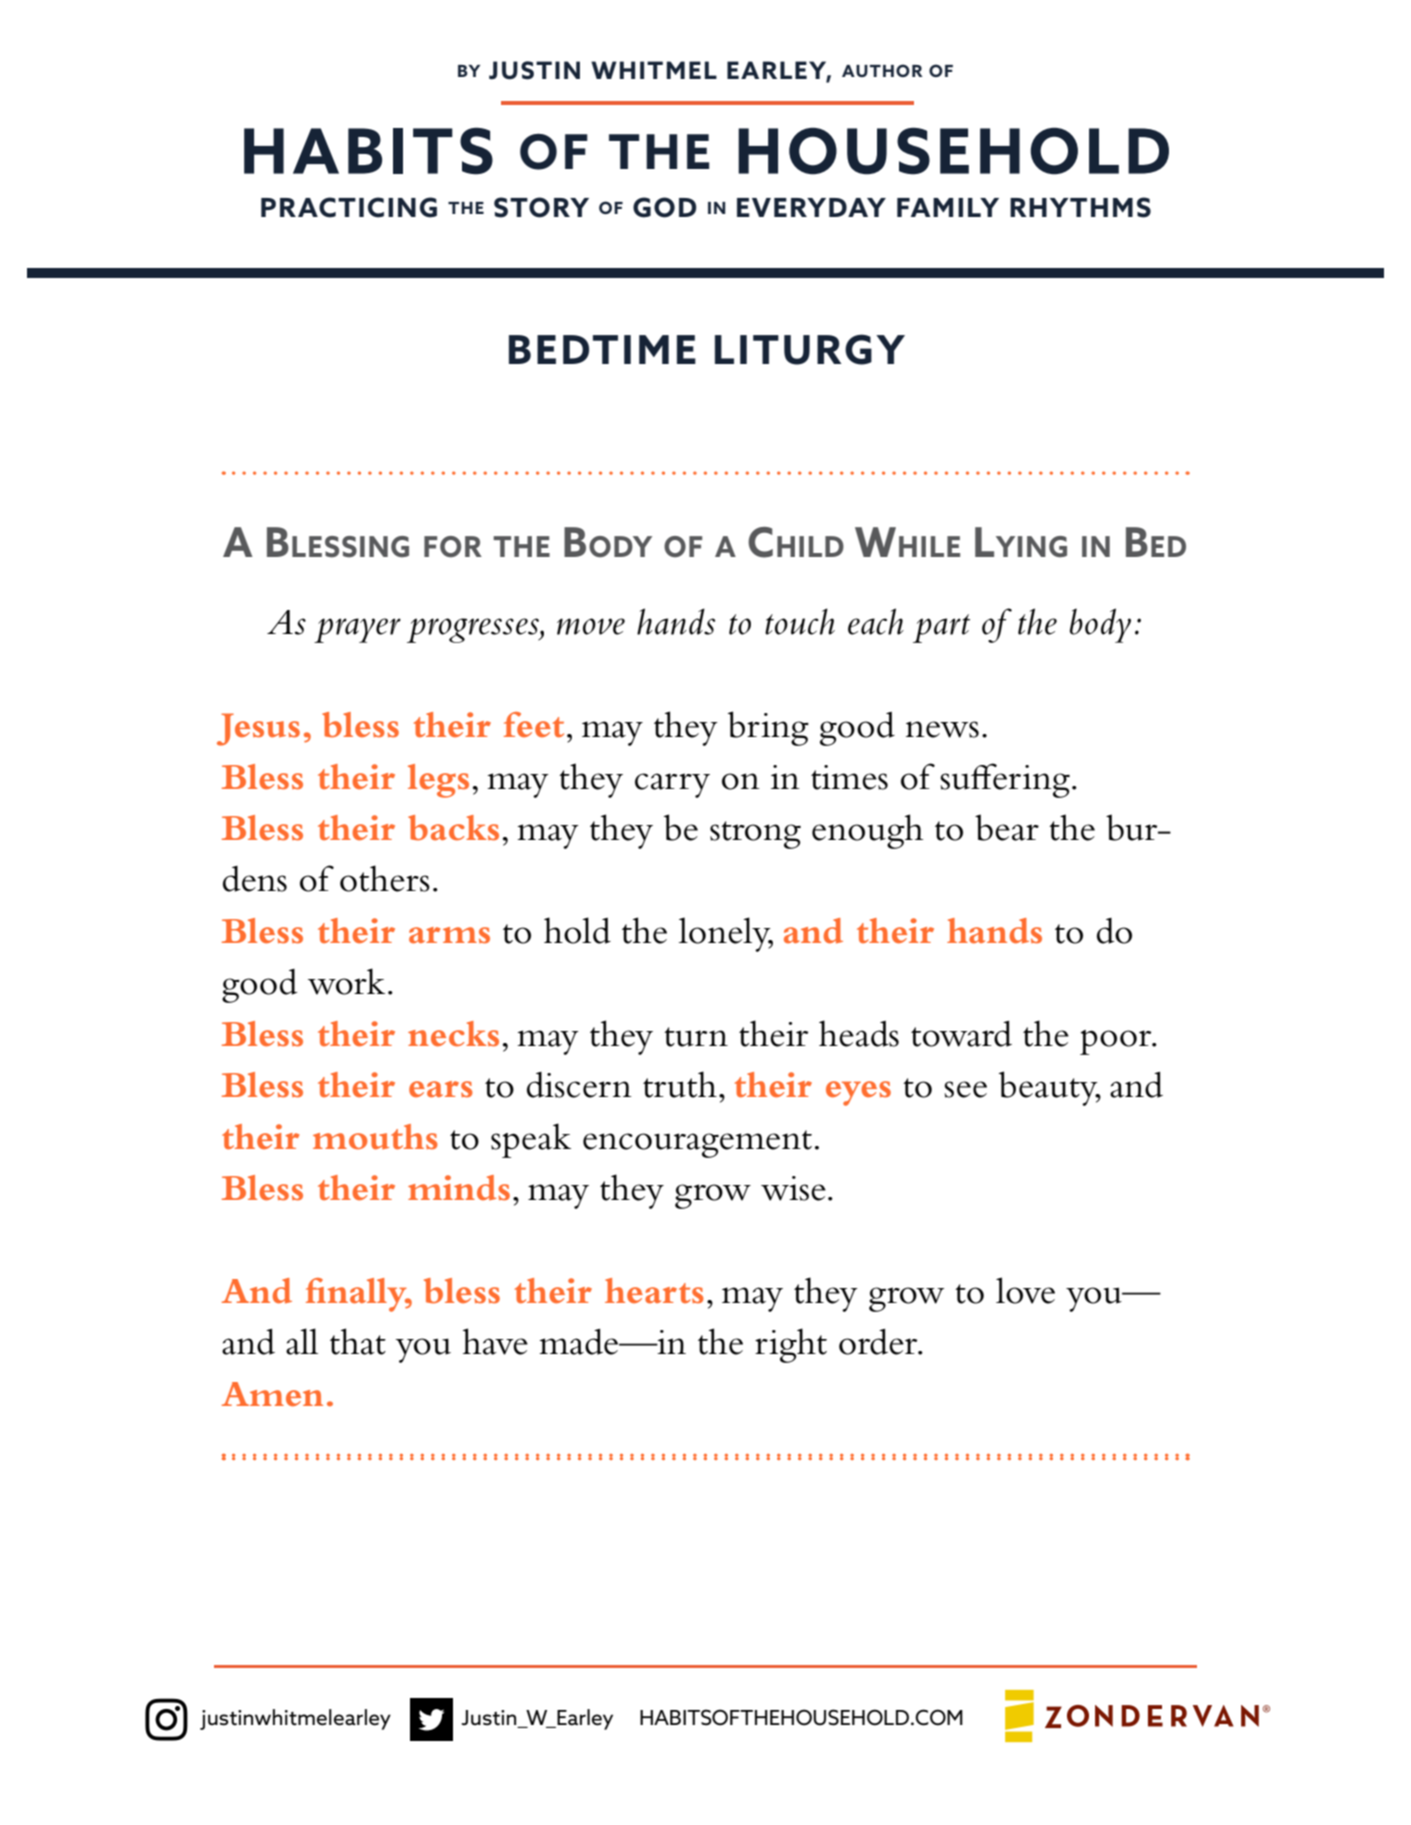  I want to click on prayer, so click(357, 630).
